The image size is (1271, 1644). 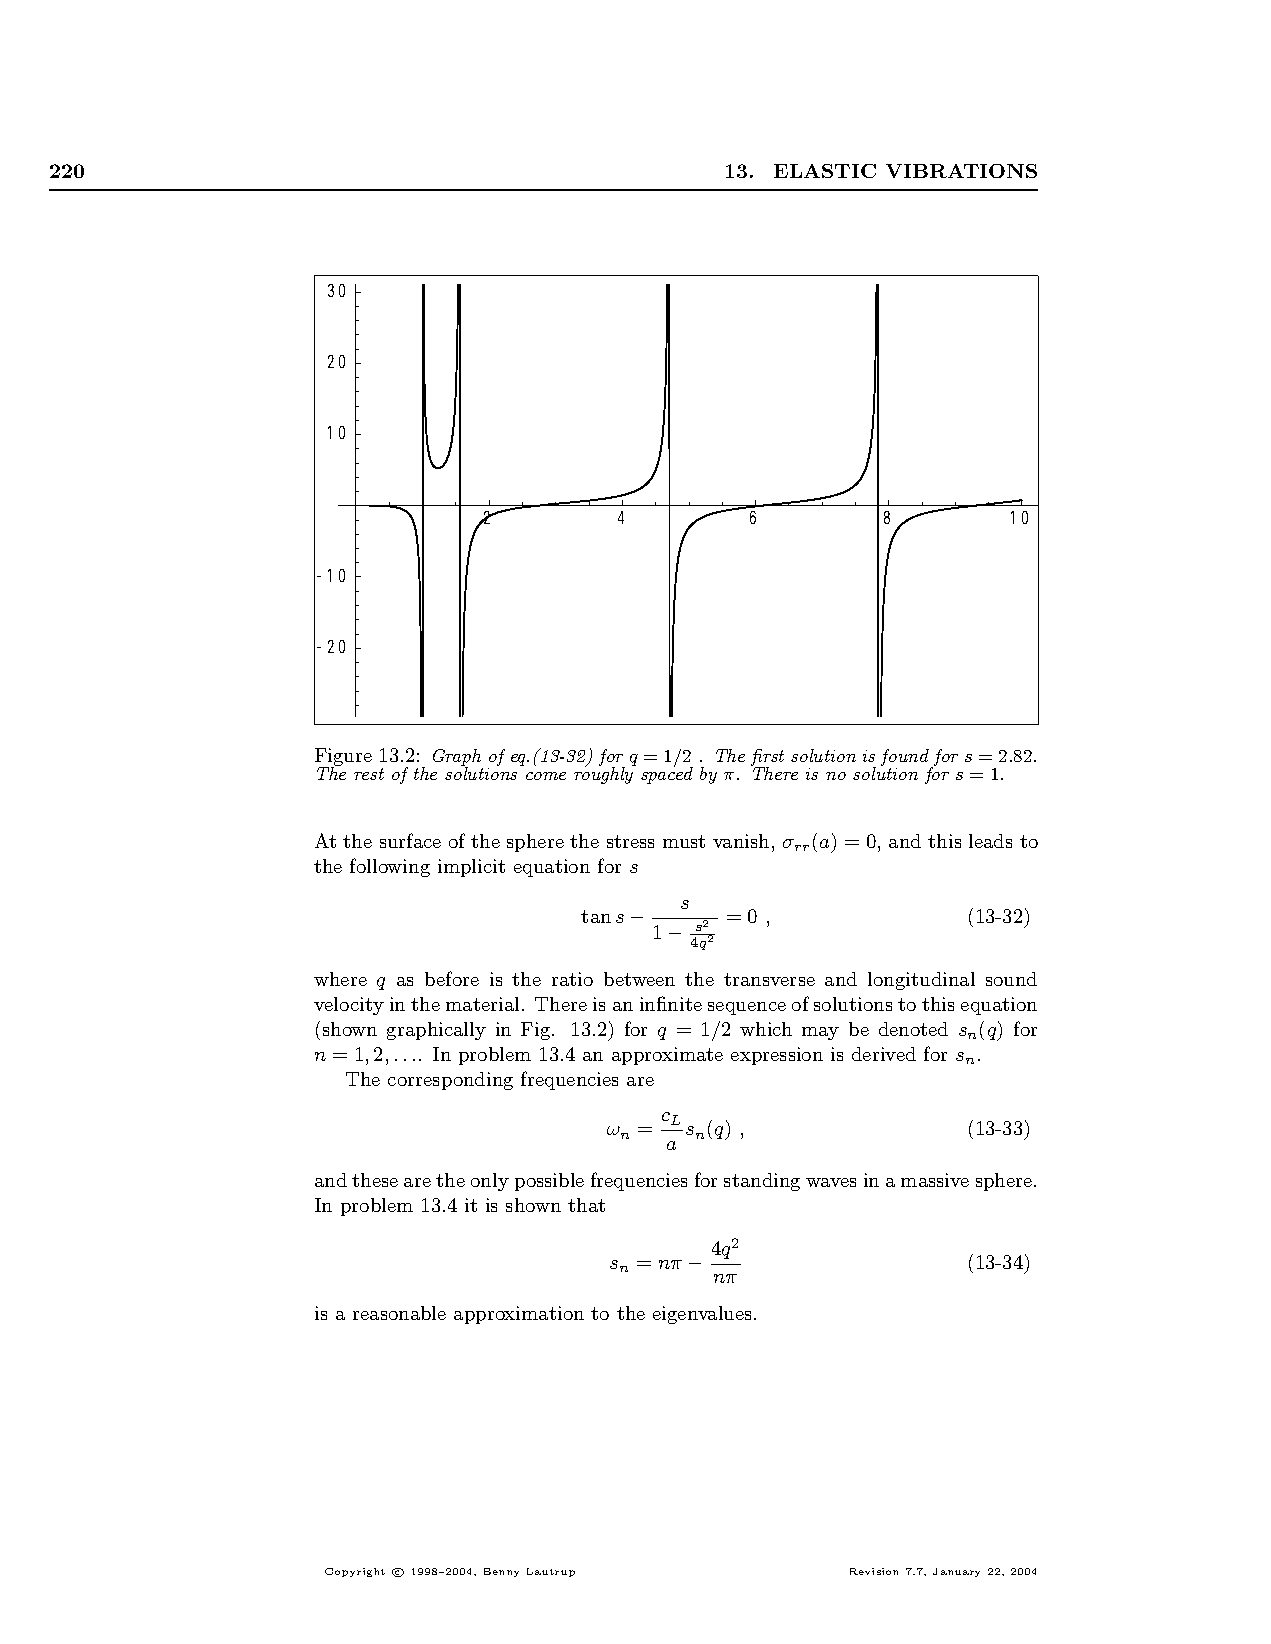 I want to click on derived, so click(x=884, y=1054).
